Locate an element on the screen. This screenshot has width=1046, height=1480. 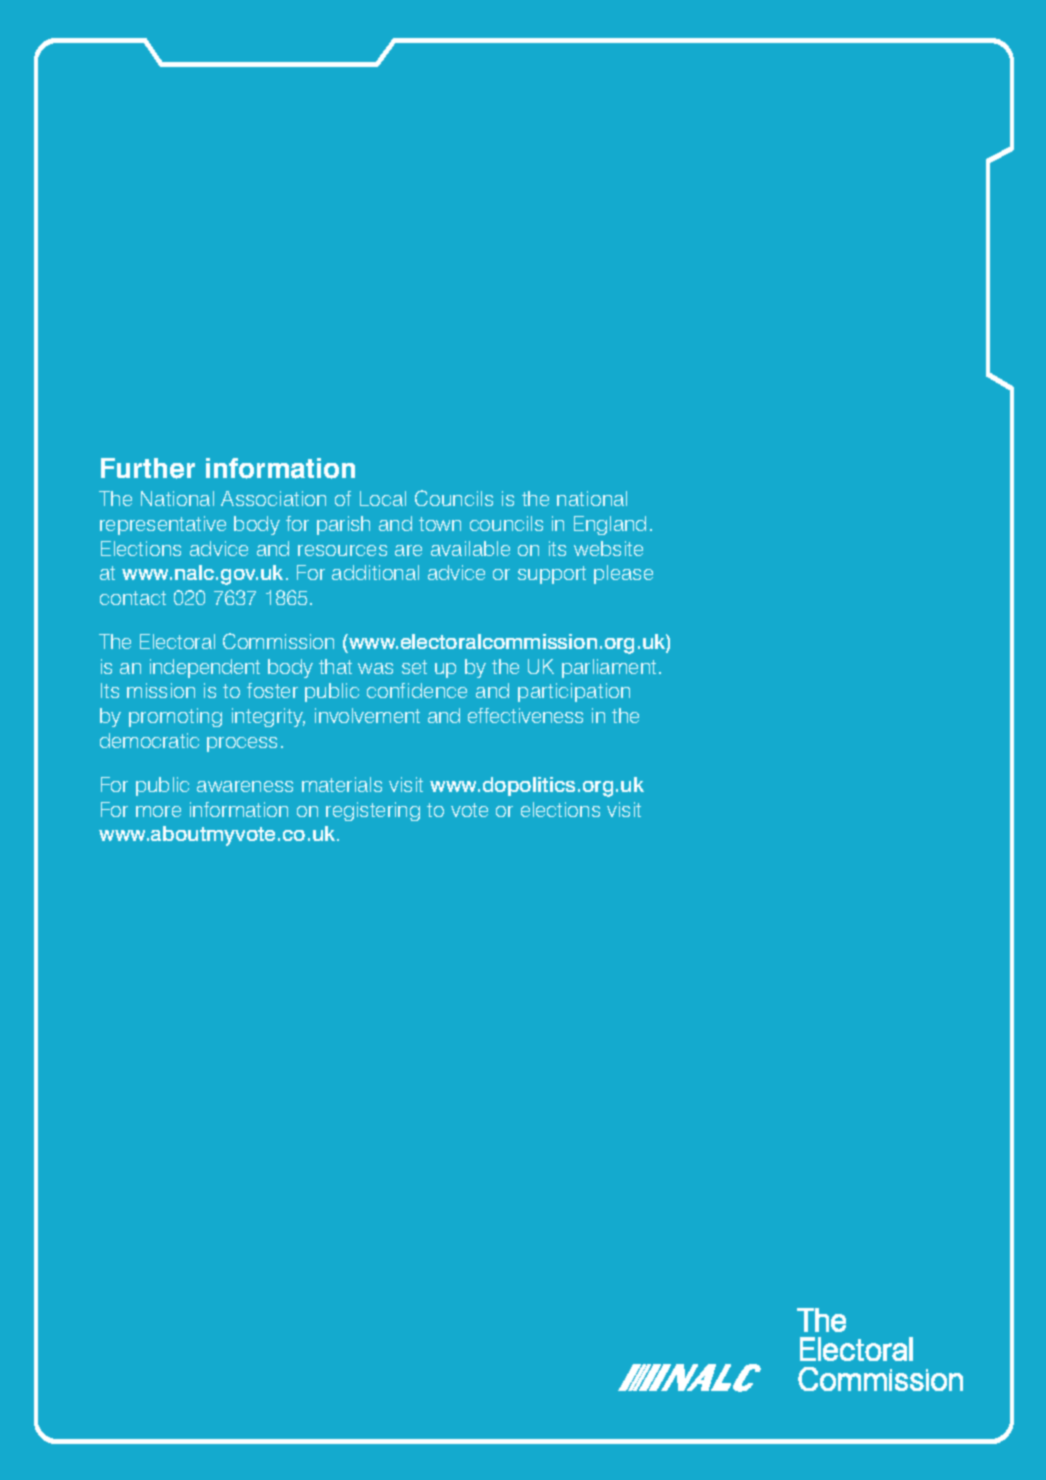
registering is located at coordinates (373, 811).
